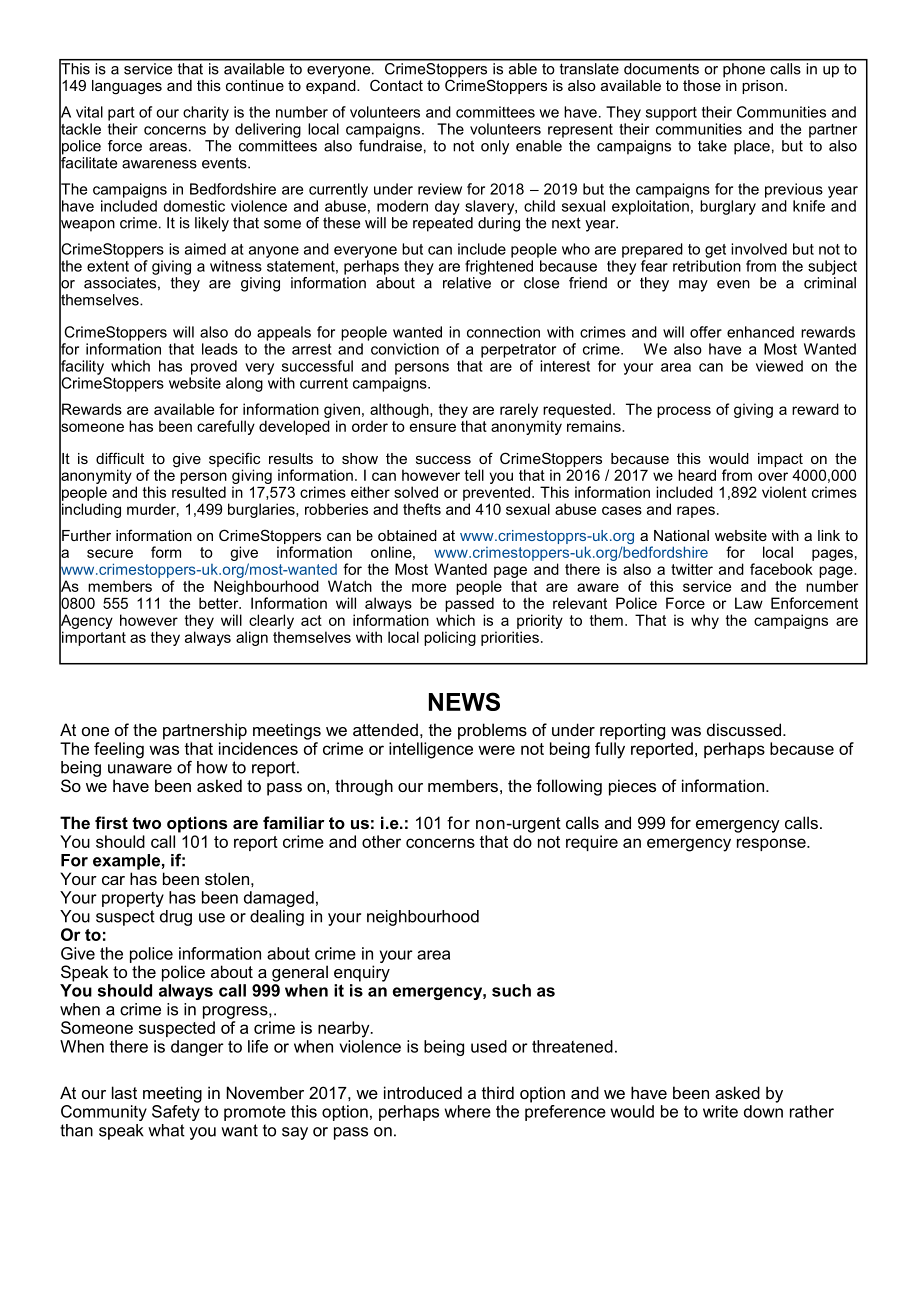  Describe the element at coordinates (720, 1111) in the screenshot. I see `write` at that location.
